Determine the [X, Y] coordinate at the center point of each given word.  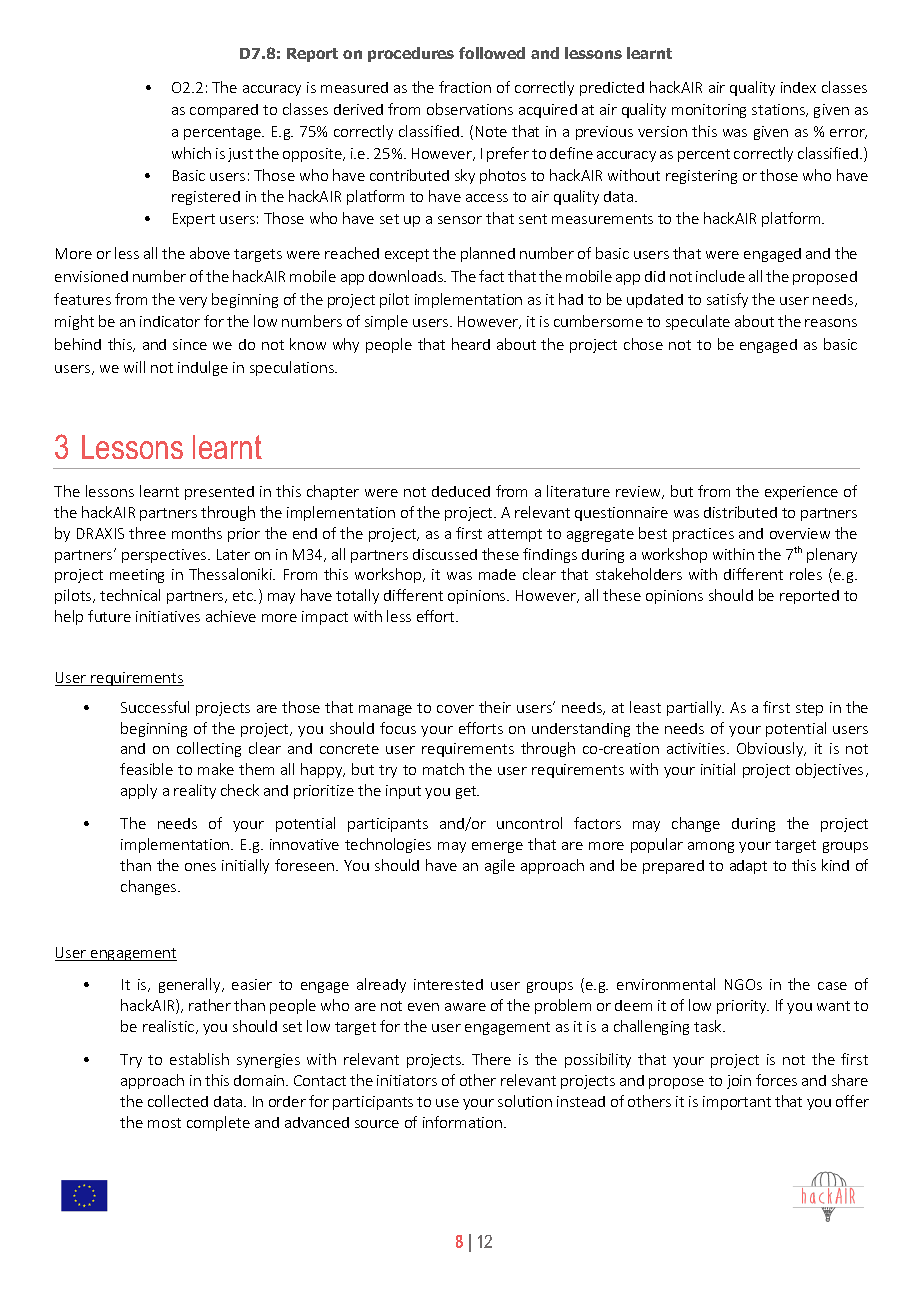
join [739, 1082]
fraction [465, 87]
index [798, 87]
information [462, 1122]
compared [224, 111]
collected [178, 1101]
